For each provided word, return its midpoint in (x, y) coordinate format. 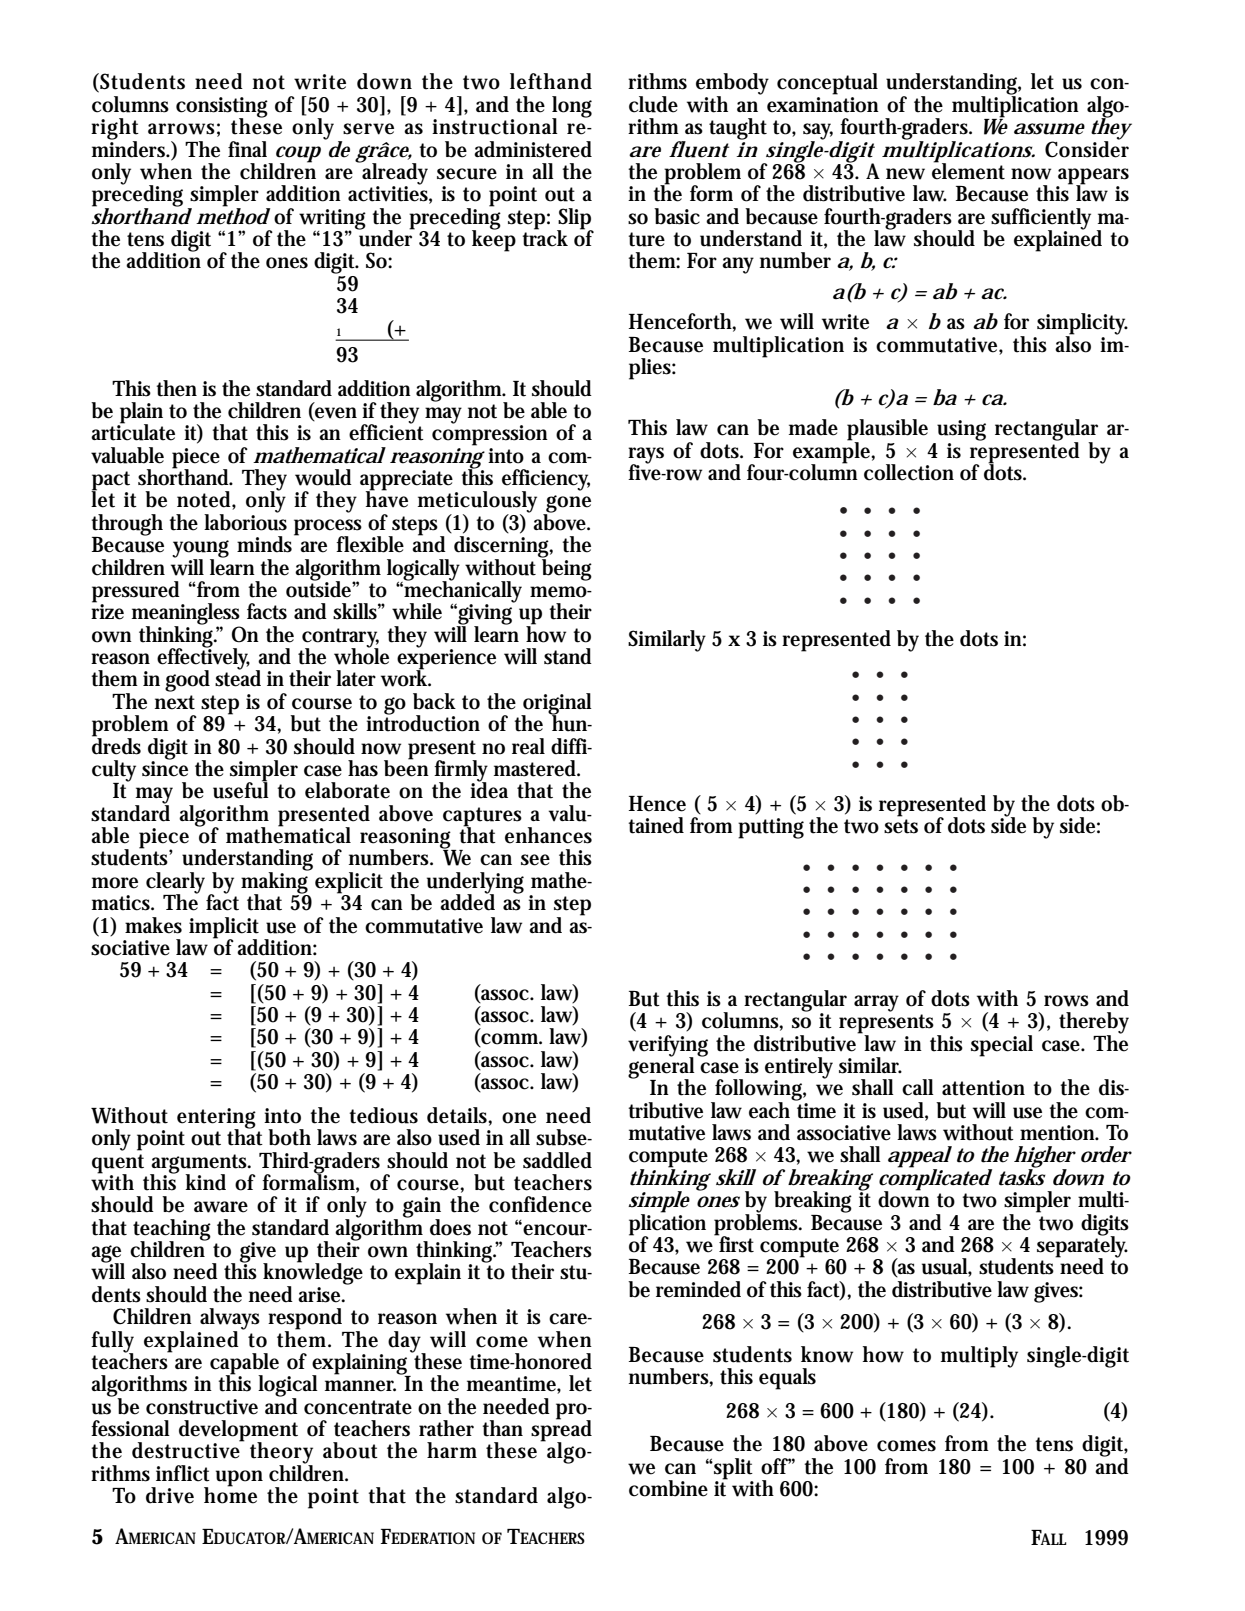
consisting (222, 108)
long (572, 108)
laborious (245, 521)
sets (901, 826)
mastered (537, 768)
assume (1049, 129)
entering (216, 1119)
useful (241, 789)
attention (983, 1088)
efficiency (546, 481)
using (961, 430)
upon (239, 1478)
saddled (557, 1160)
